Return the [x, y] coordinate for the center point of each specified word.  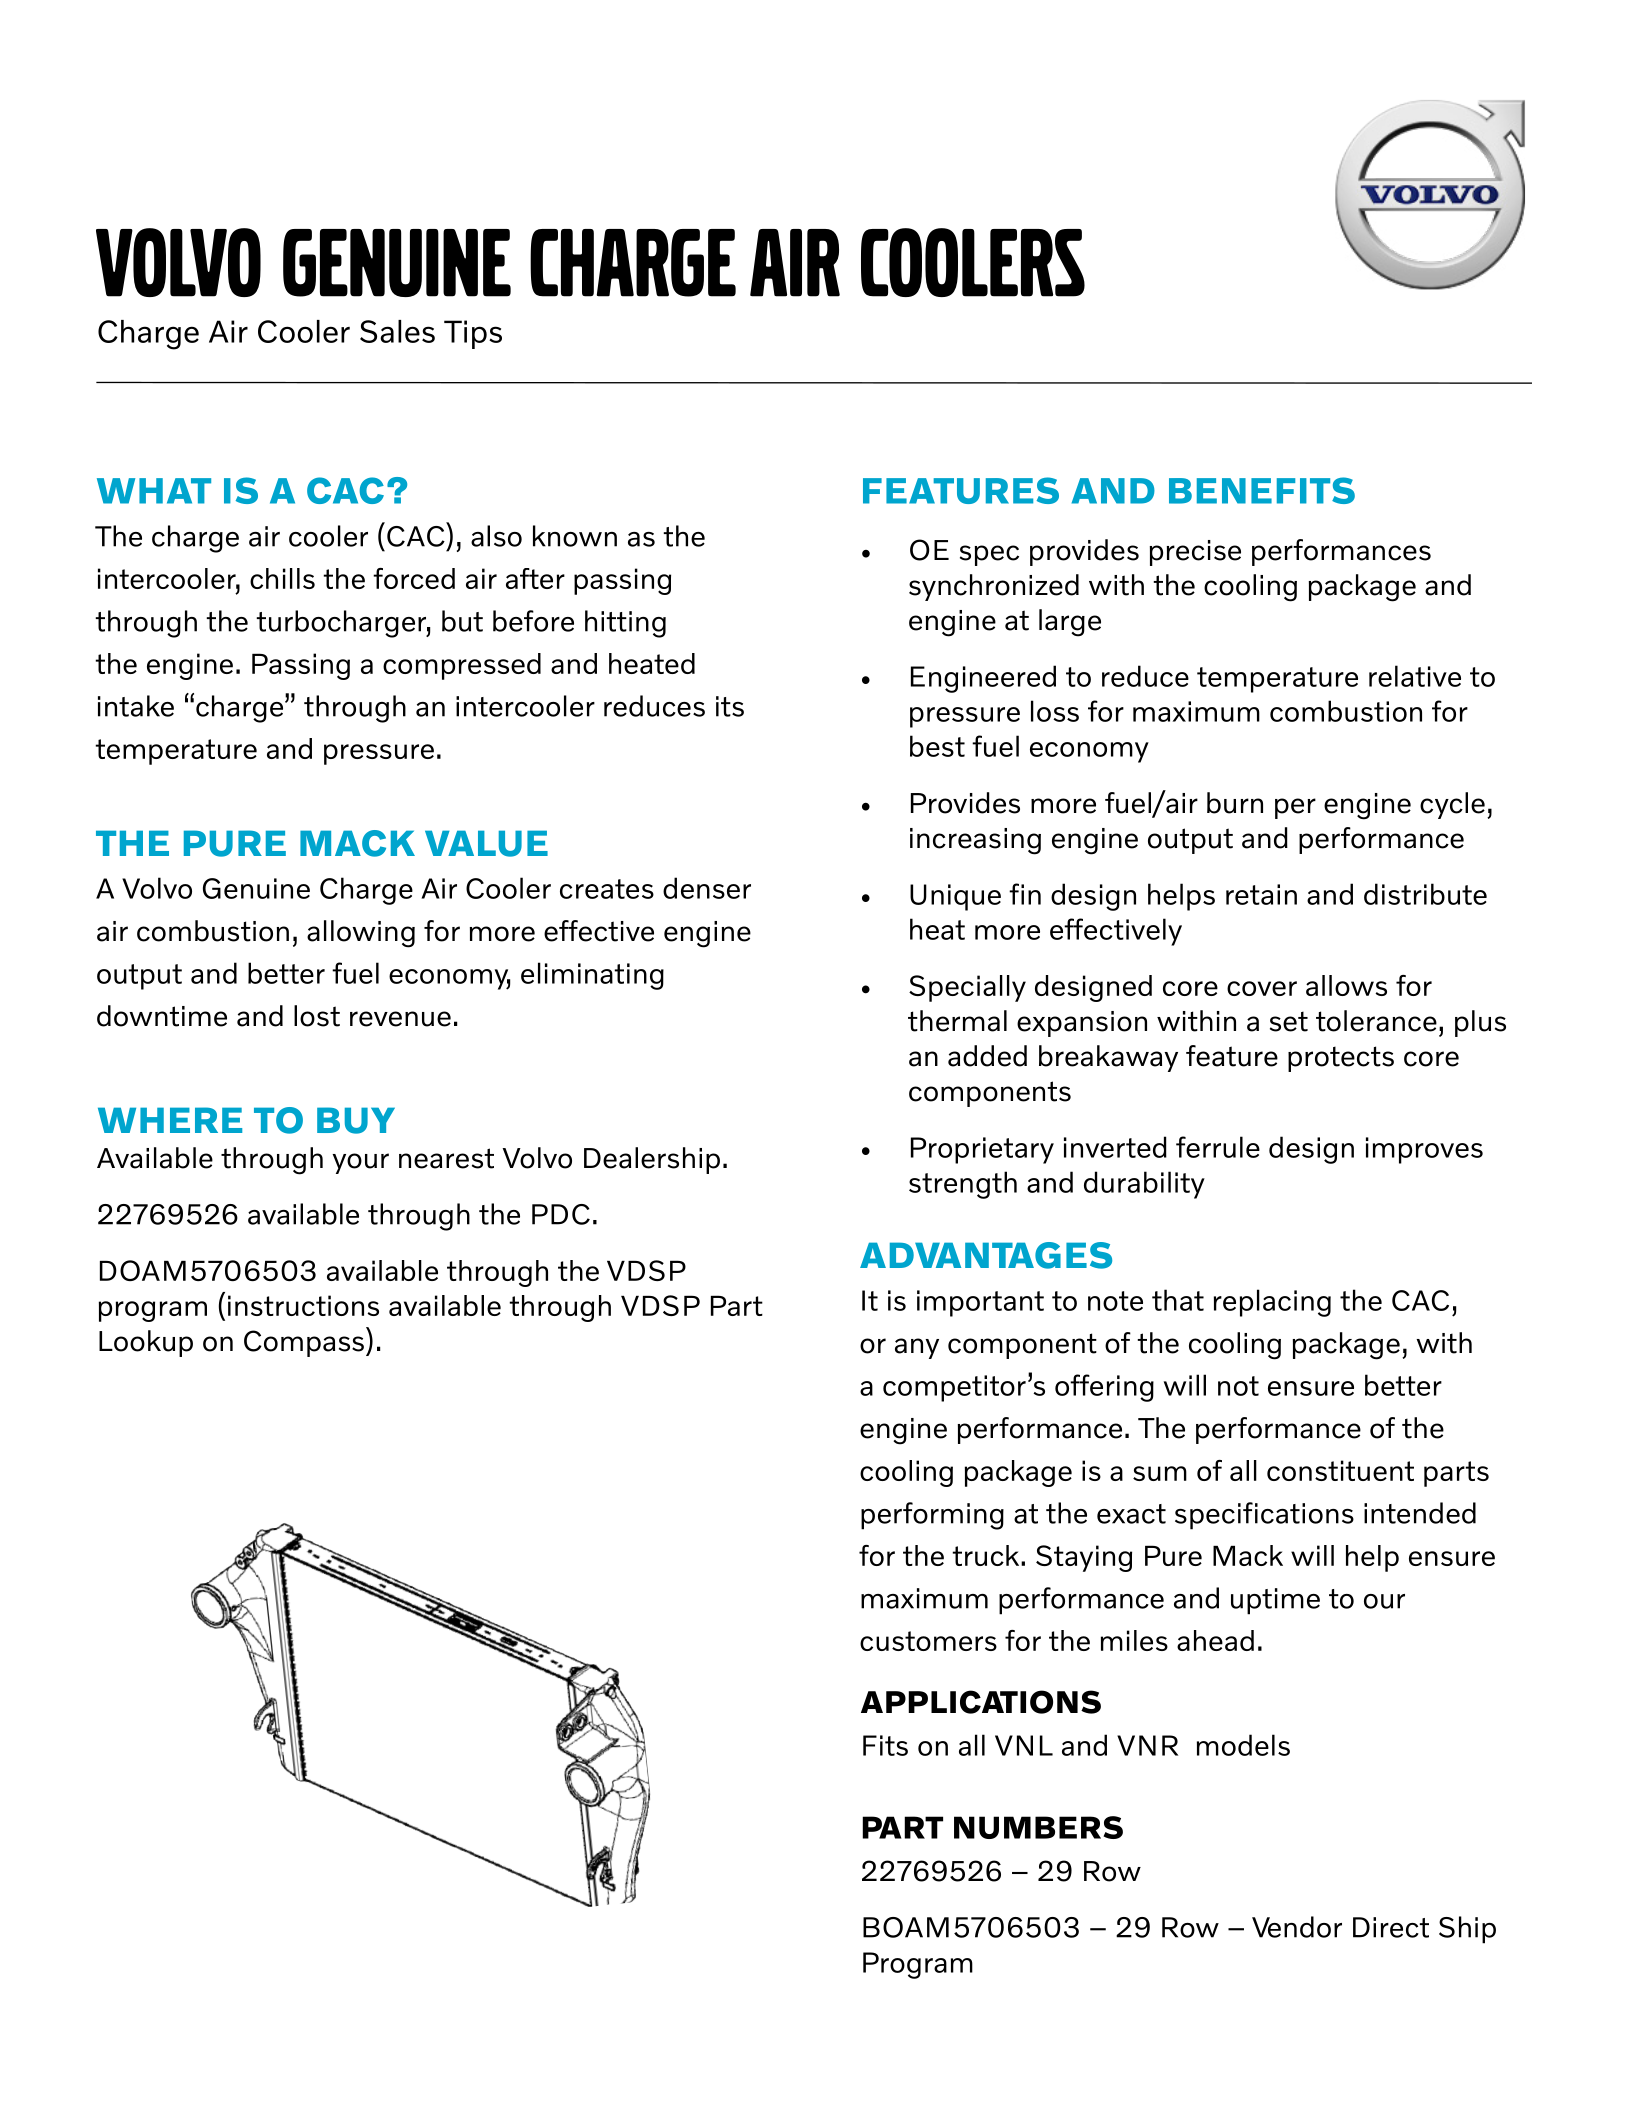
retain [1261, 894]
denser [707, 888]
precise [1195, 553]
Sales [397, 331]
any [917, 1348]
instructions [303, 1305]
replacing [1272, 1303]
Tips [473, 334]
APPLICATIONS [981, 1702]
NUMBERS [1038, 1827]
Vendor [1297, 1927]
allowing [361, 934]
